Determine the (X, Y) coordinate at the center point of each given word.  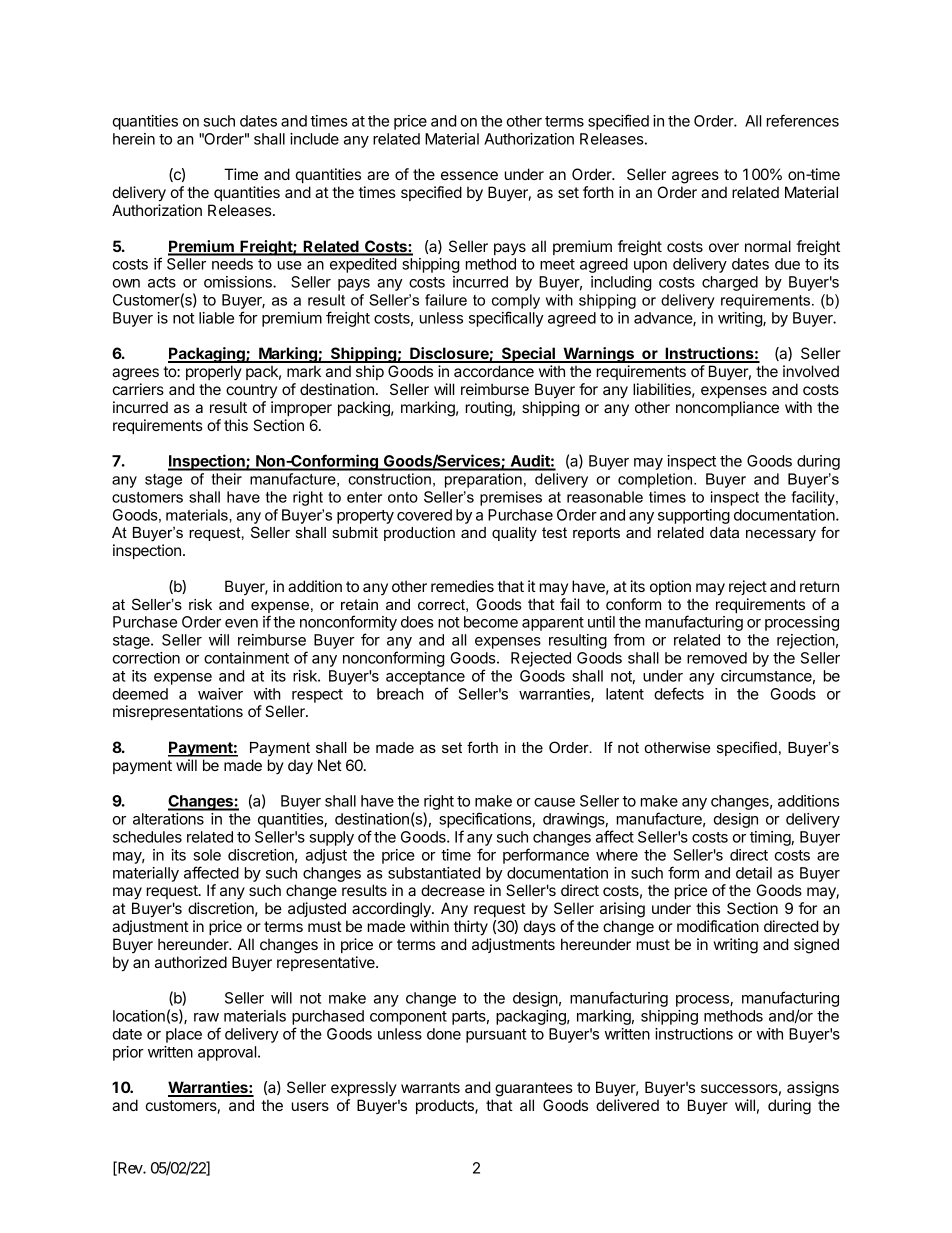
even (241, 623)
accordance (494, 371)
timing (770, 838)
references (803, 120)
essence (469, 175)
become (491, 622)
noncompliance (727, 408)
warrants (430, 1087)
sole (207, 855)
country (251, 391)
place (184, 1035)
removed (717, 658)
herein (134, 139)
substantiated (434, 873)
